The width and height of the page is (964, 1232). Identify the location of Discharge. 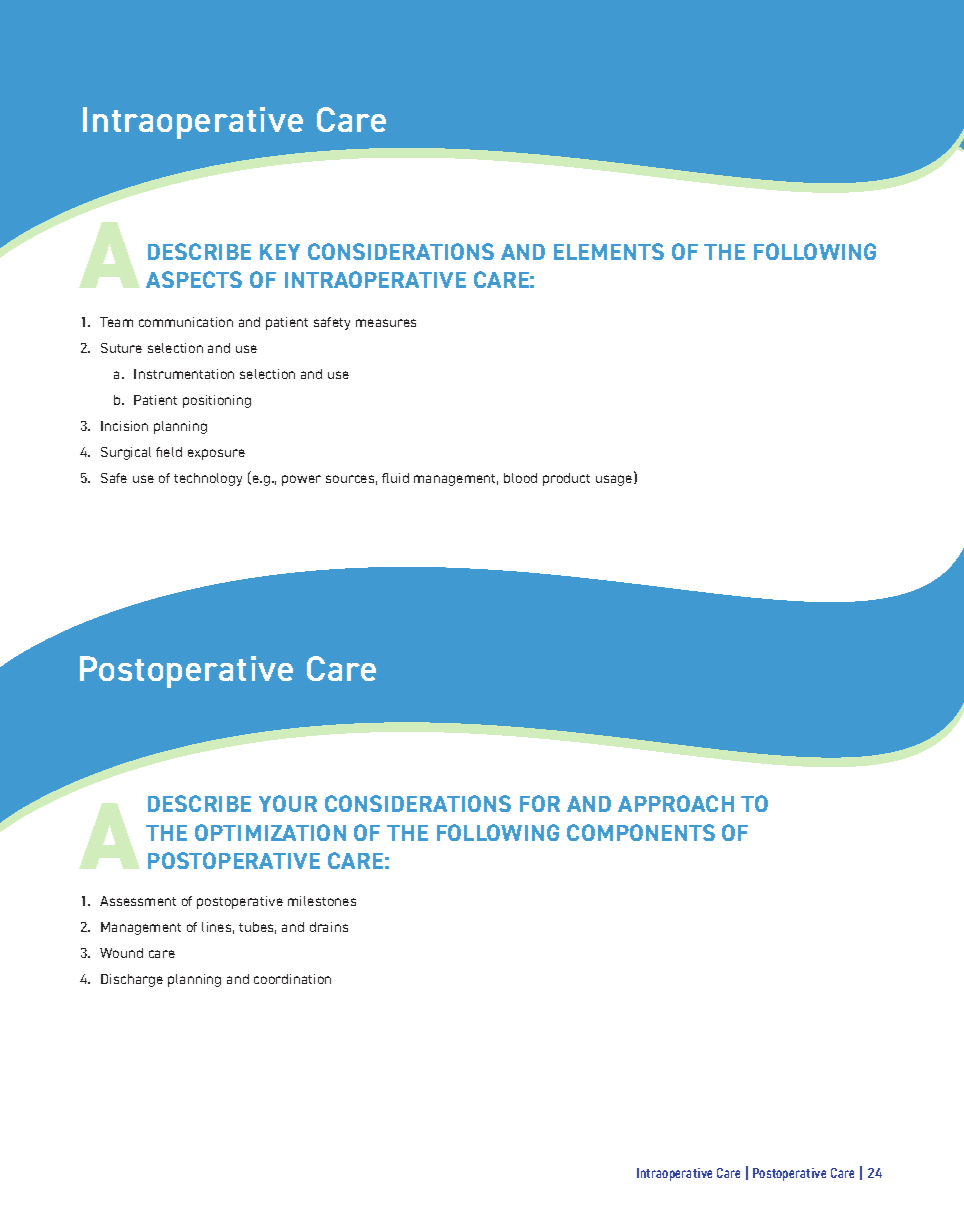
(132, 980).
